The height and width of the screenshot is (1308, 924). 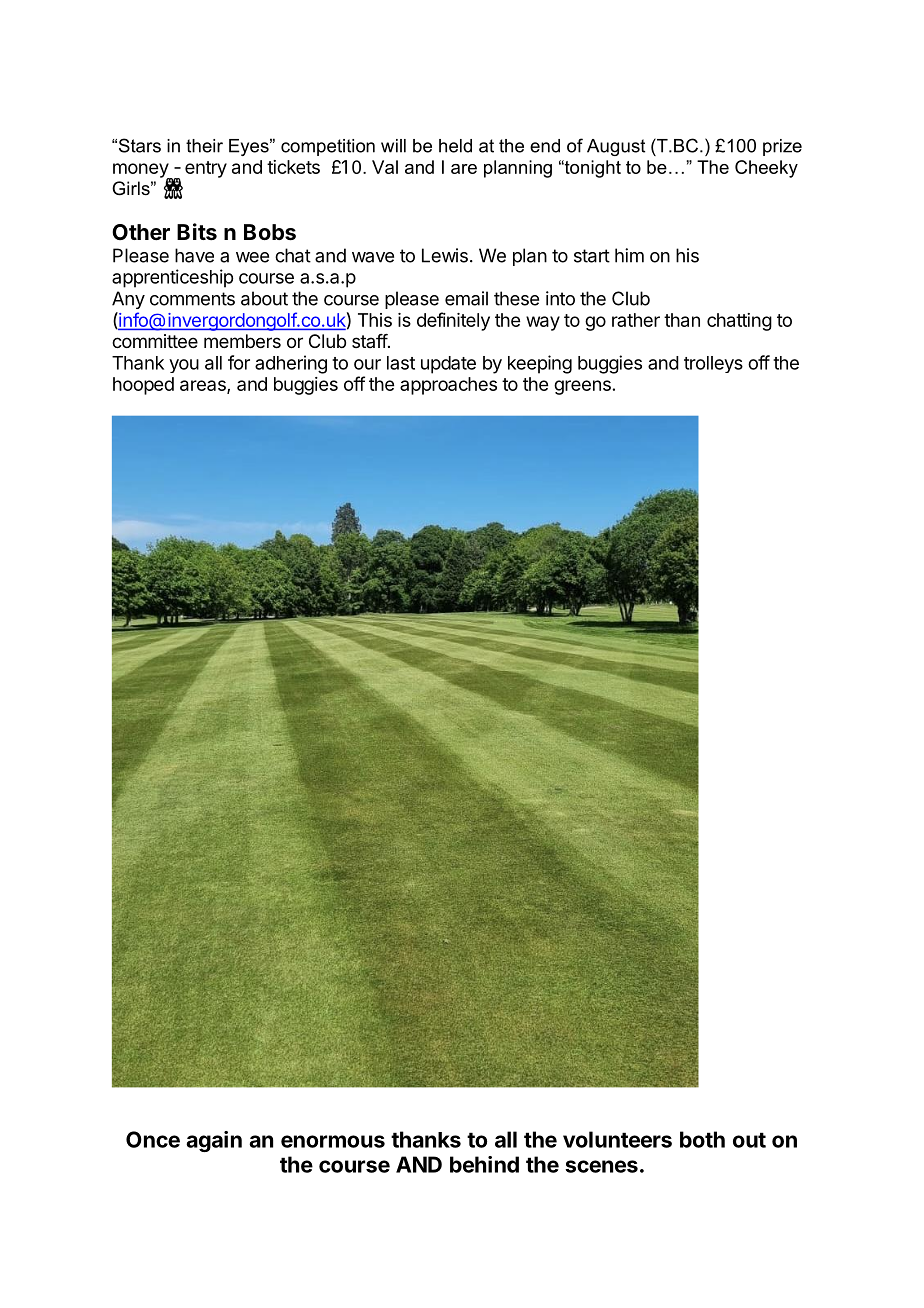 I want to click on greens, so click(x=582, y=387).
